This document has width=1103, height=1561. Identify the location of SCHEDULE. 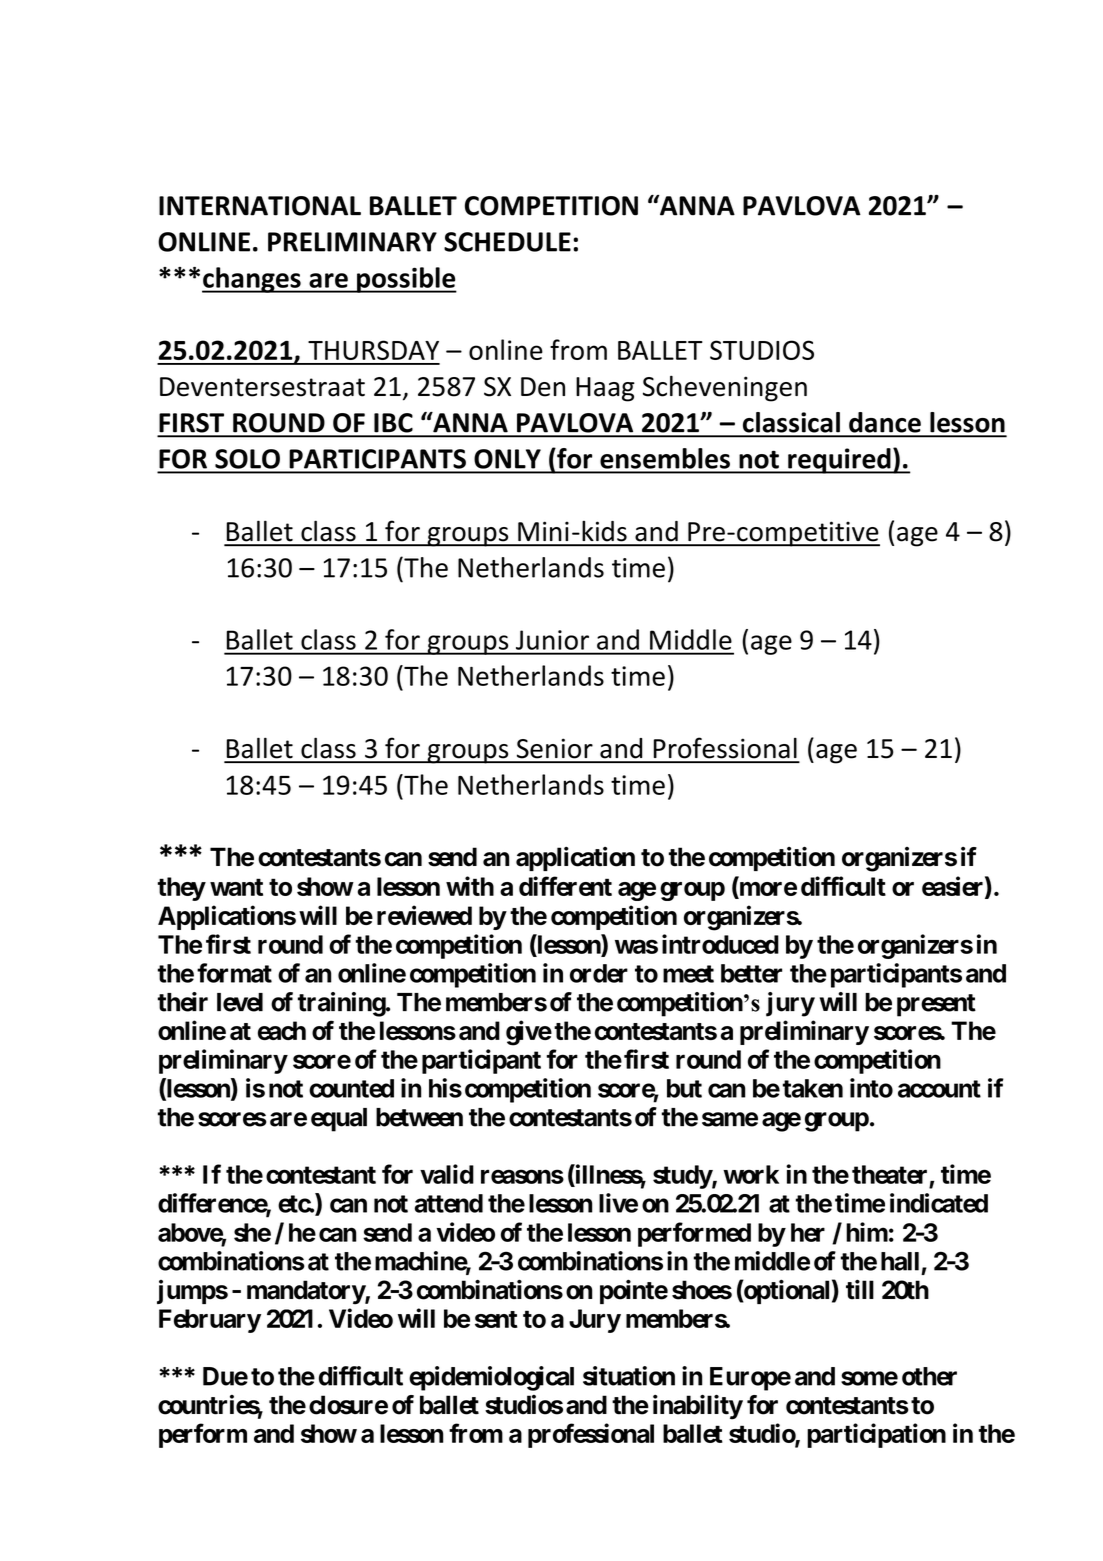
(507, 242).
